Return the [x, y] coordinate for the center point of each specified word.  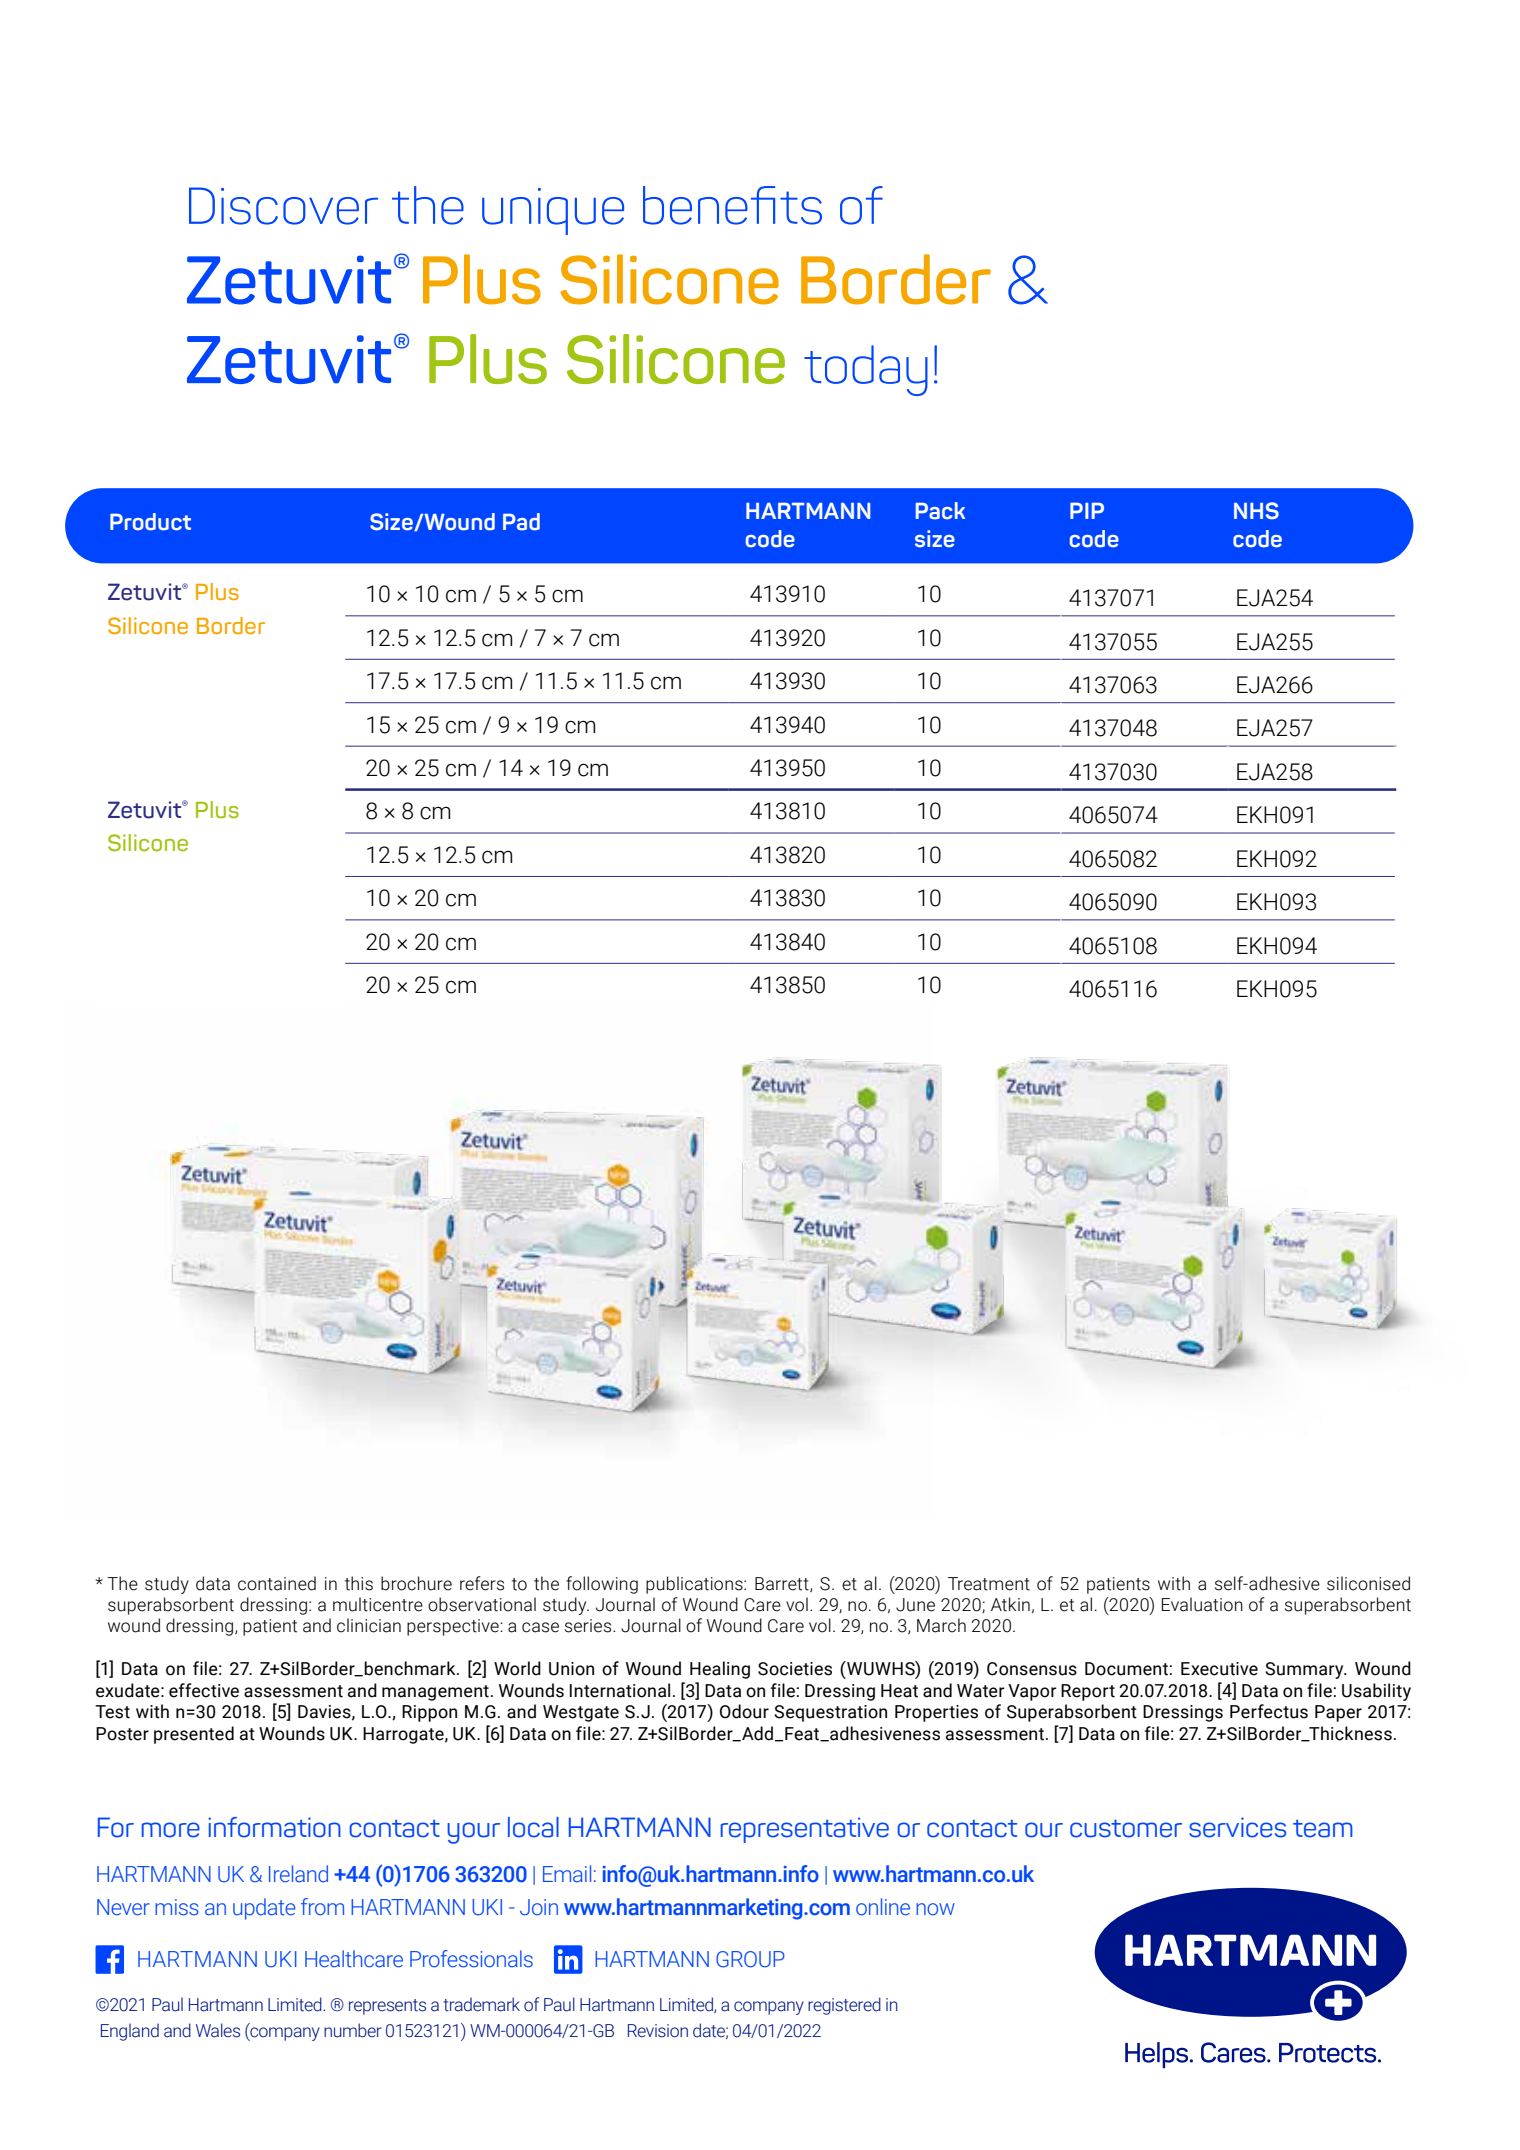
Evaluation [1202, 1604]
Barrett [783, 1584]
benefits [732, 205]
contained [277, 1583]
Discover [283, 206]
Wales [218, 2030]
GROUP [750, 1959]
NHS [1256, 511]
